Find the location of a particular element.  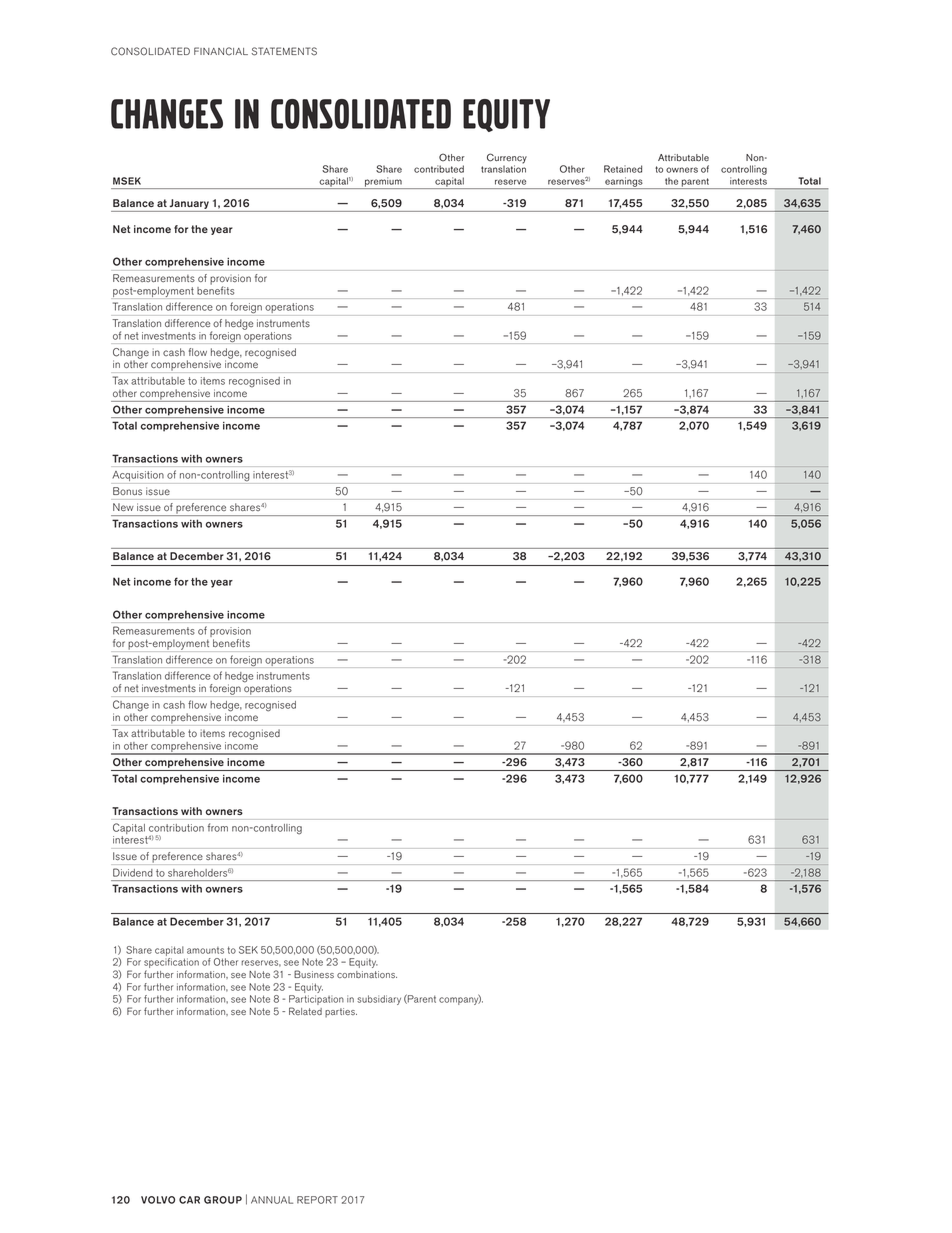

Business is located at coordinates (314, 974).
